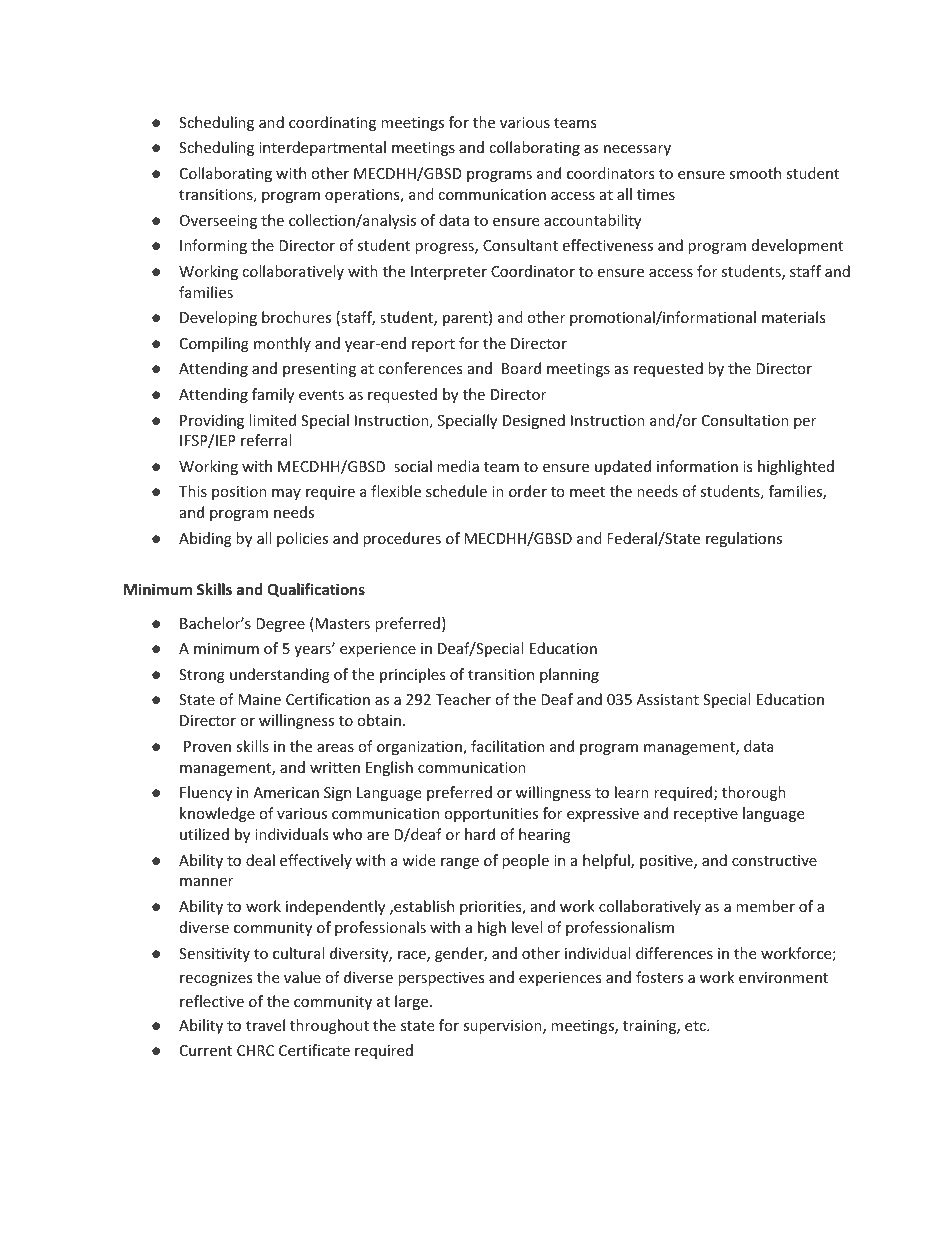  What do you see at coordinates (520, 245) in the document?
I see `Consultant` at bounding box center [520, 245].
